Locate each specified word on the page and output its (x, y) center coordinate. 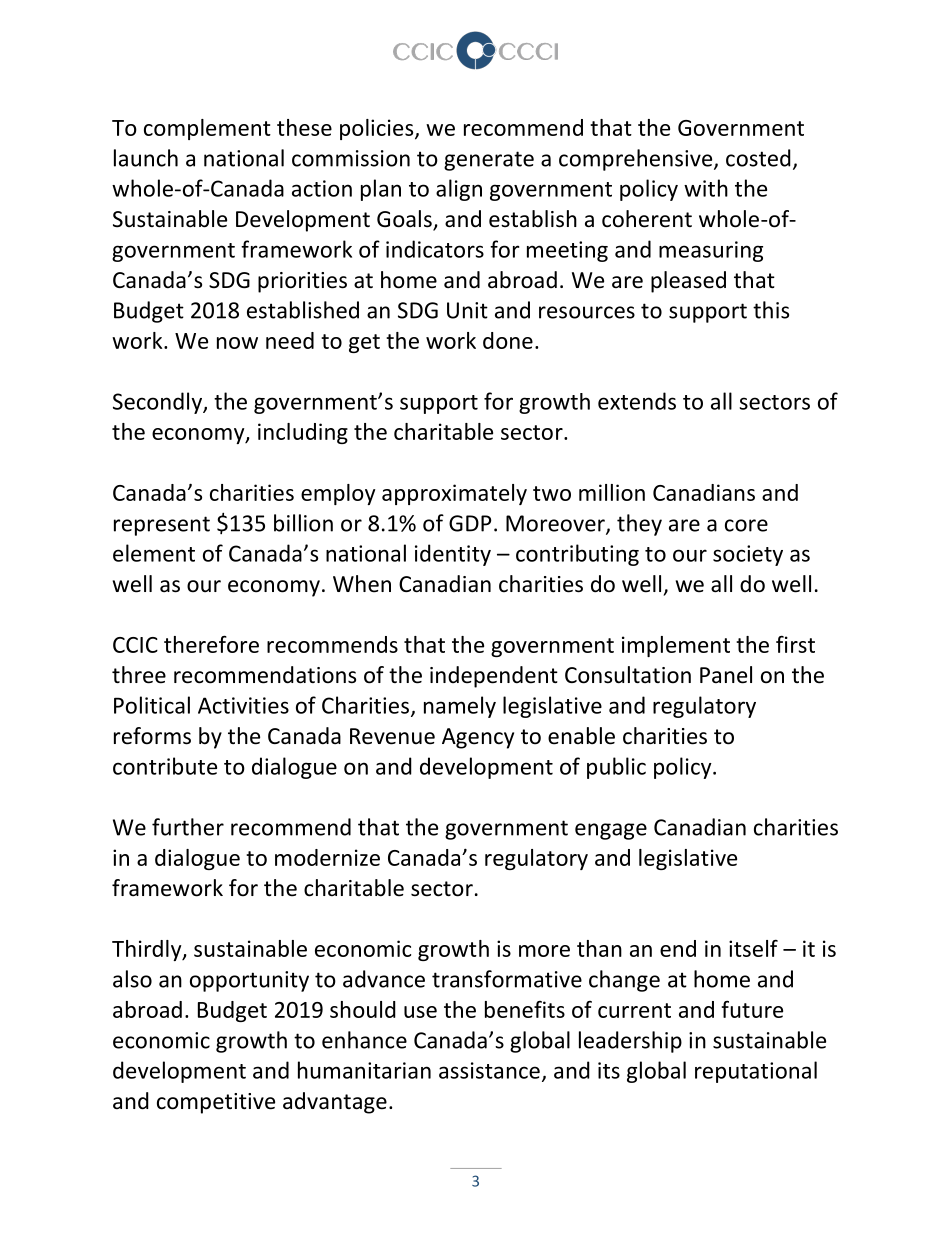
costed (758, 158)
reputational (756, 1072)
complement (207, 129)
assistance (489, 1070)
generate (489, 161)
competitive (216, 1103)
